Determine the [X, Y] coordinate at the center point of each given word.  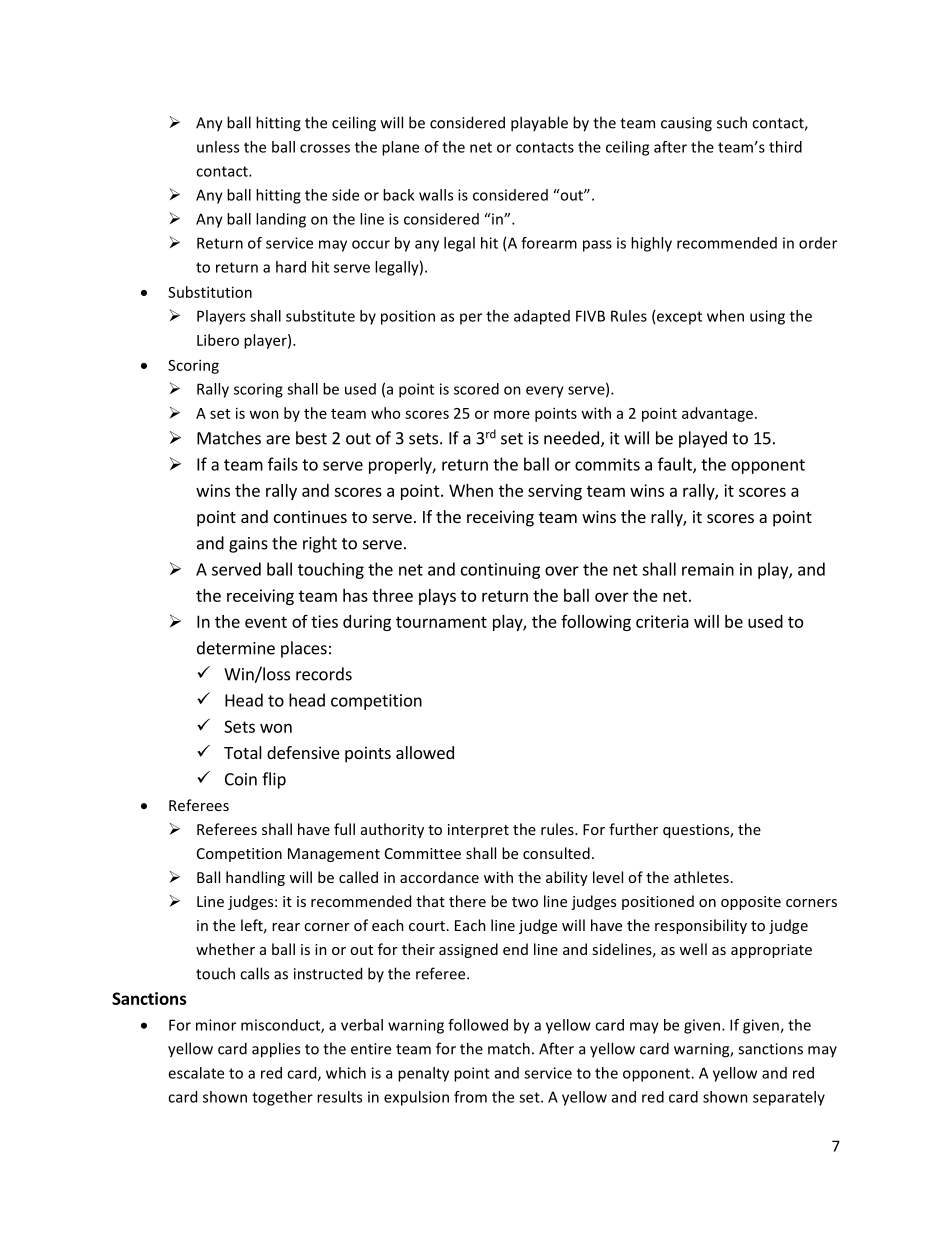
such [732, 122]
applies [276, 1050]
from [470, 1097]
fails [283, 464]
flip [274, 780]
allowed [425, 752]
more [512, 414]
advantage [717, 414]
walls [436, 195]
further [633, 829]
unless [218, 147]
